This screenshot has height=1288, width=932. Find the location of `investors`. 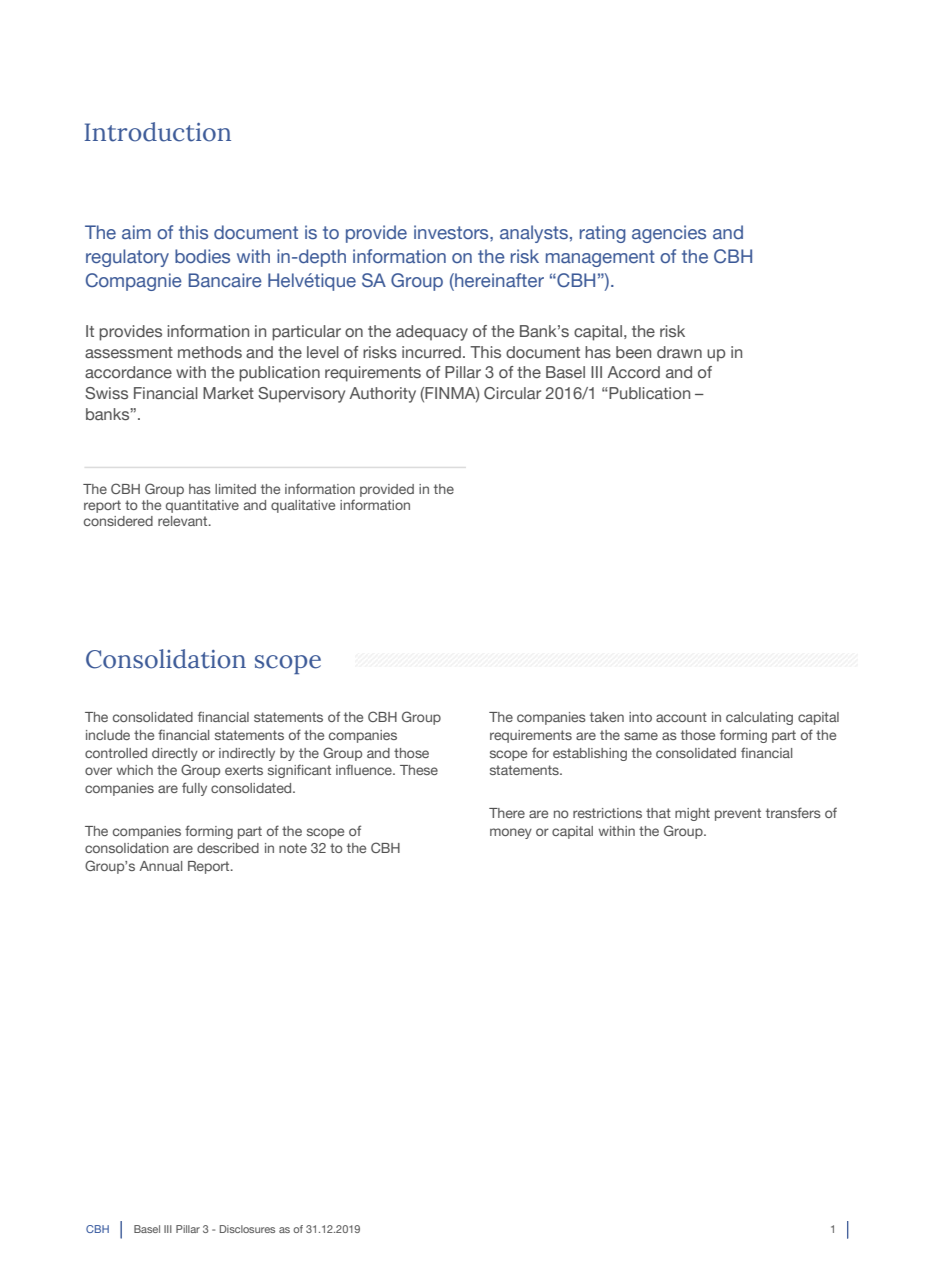

investors is located at coordinates (452, 232).
